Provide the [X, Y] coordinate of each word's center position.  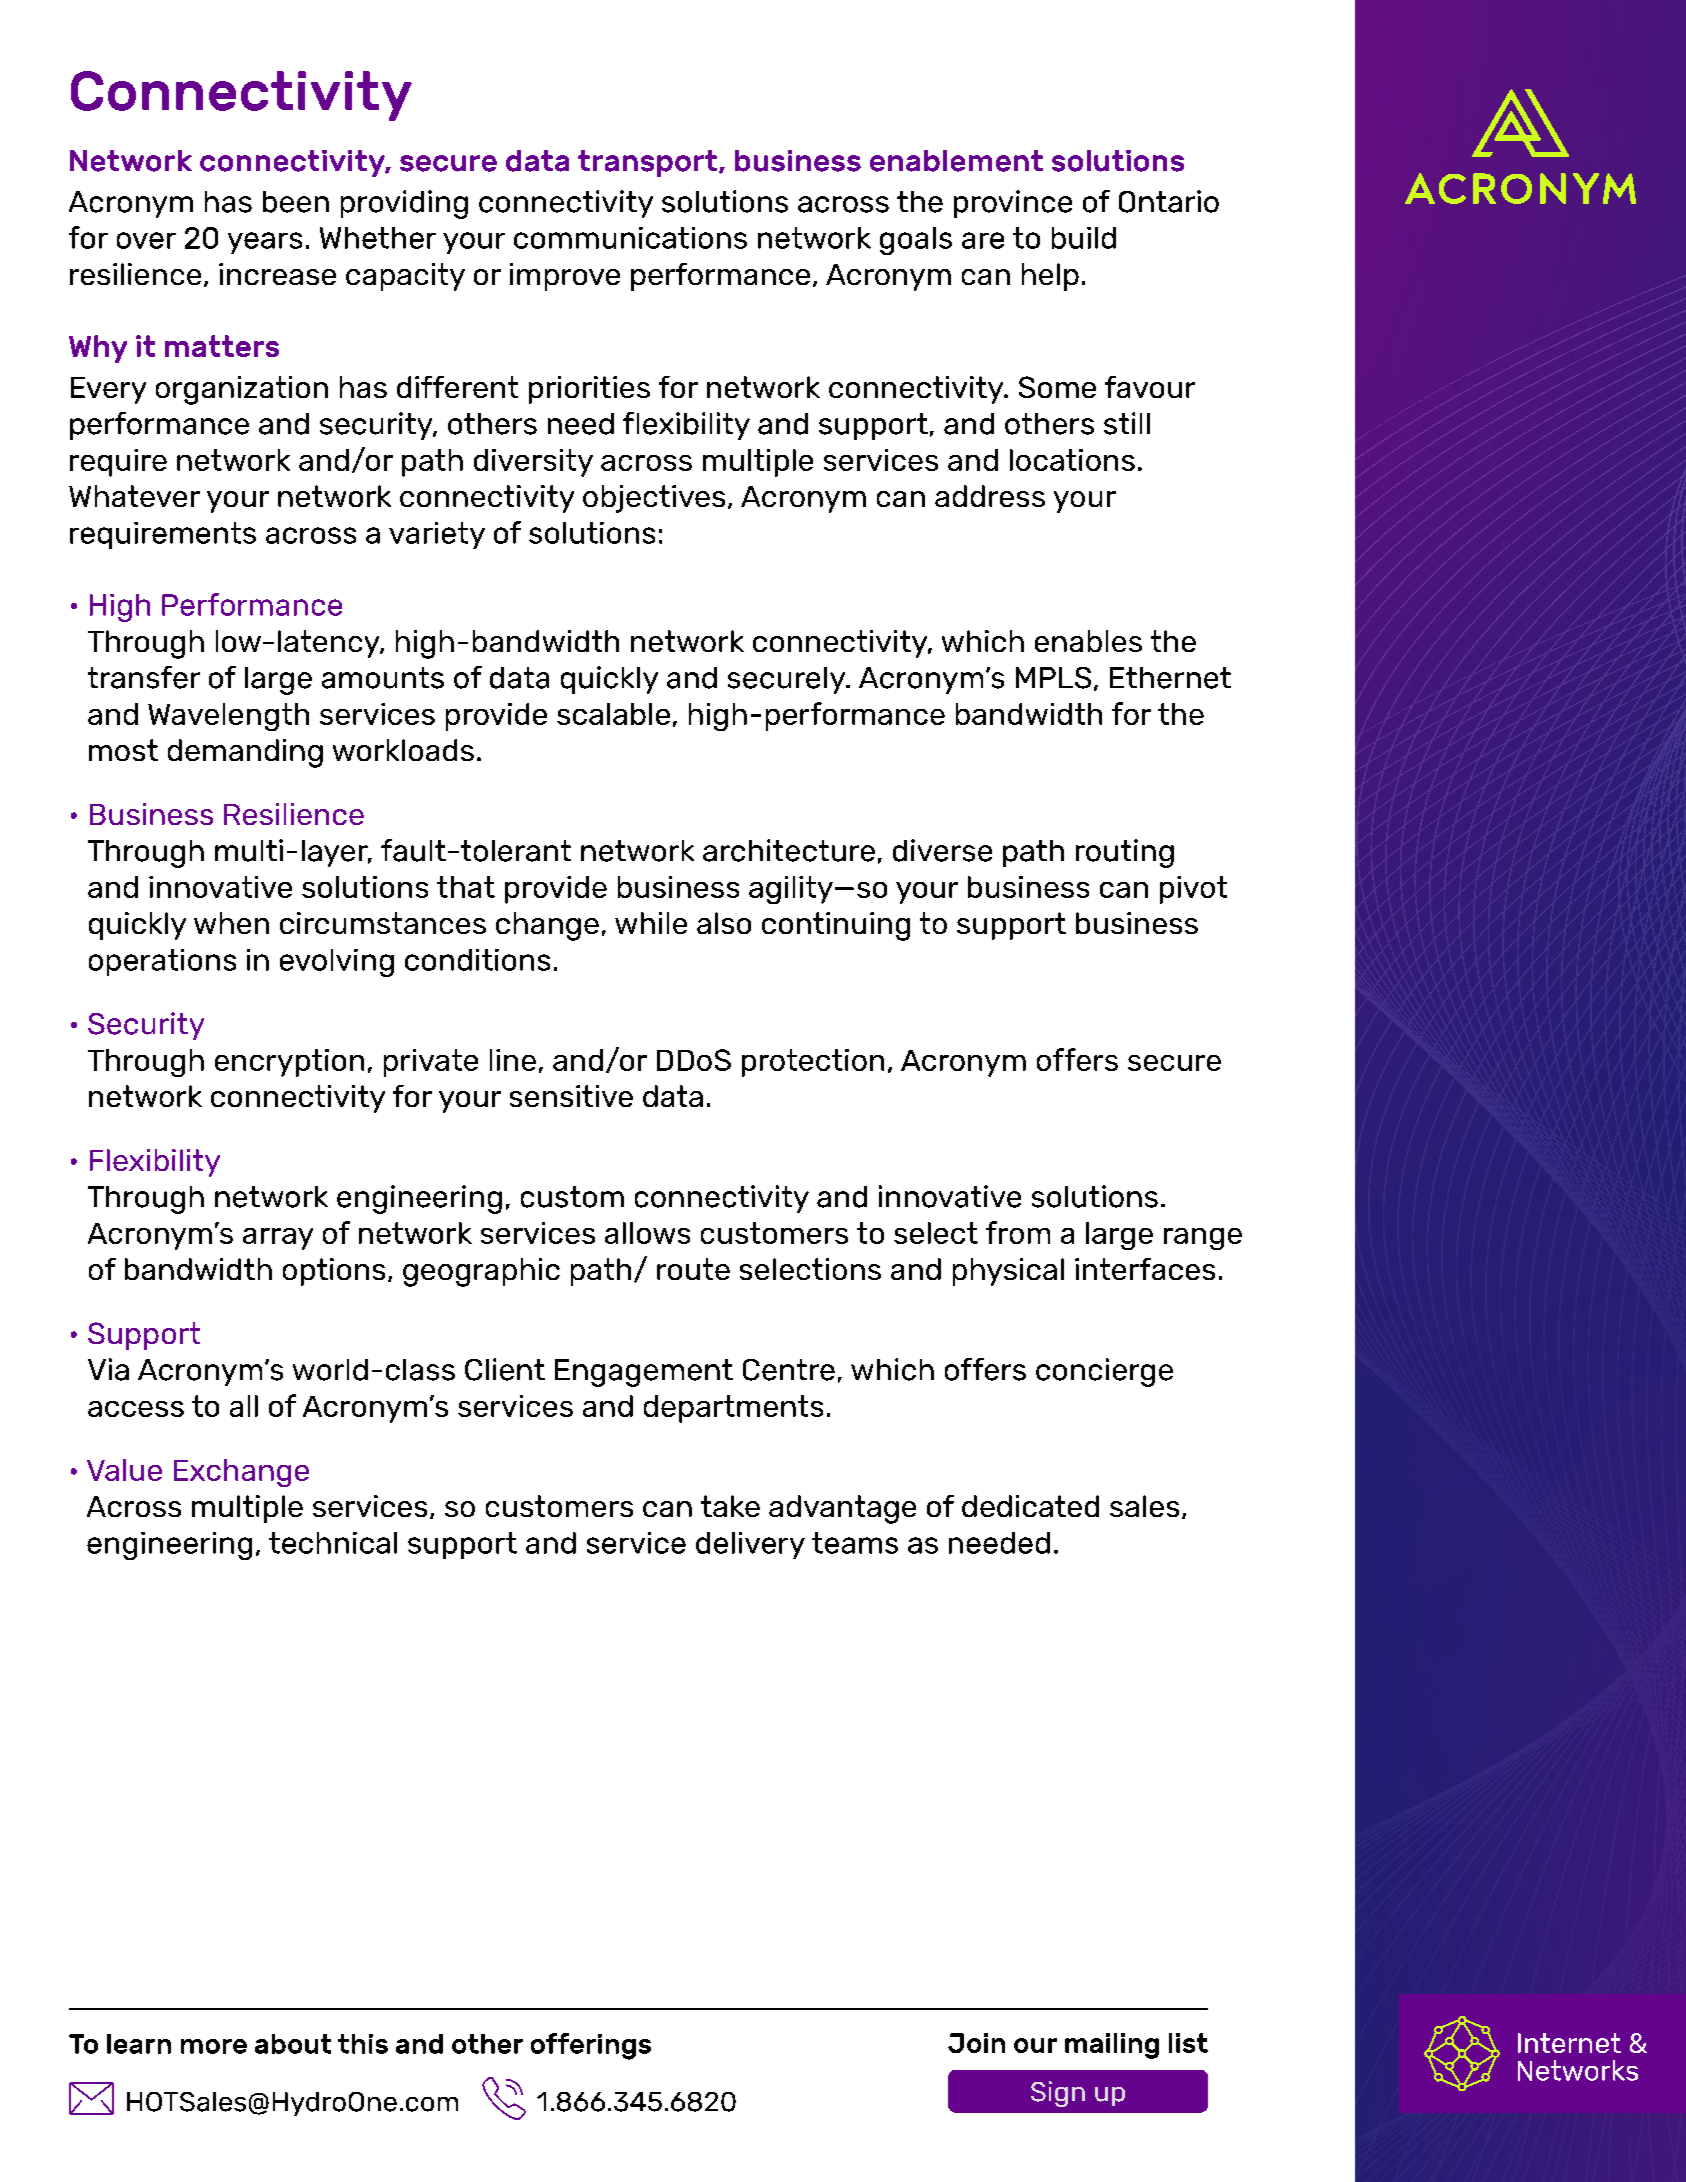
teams [855, 1543]
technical [333, 1543]
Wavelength [228, 717]
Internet [1569, 2043]
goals [916, 241]
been [296, 202]
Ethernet [1170, 678]
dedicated [1030, 1506]
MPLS [1053, 678]
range [1203, 1239]
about [293, 2044]
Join [976, 2043]
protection [813, 1063]
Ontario [1169, 201]
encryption [289, 1063]
